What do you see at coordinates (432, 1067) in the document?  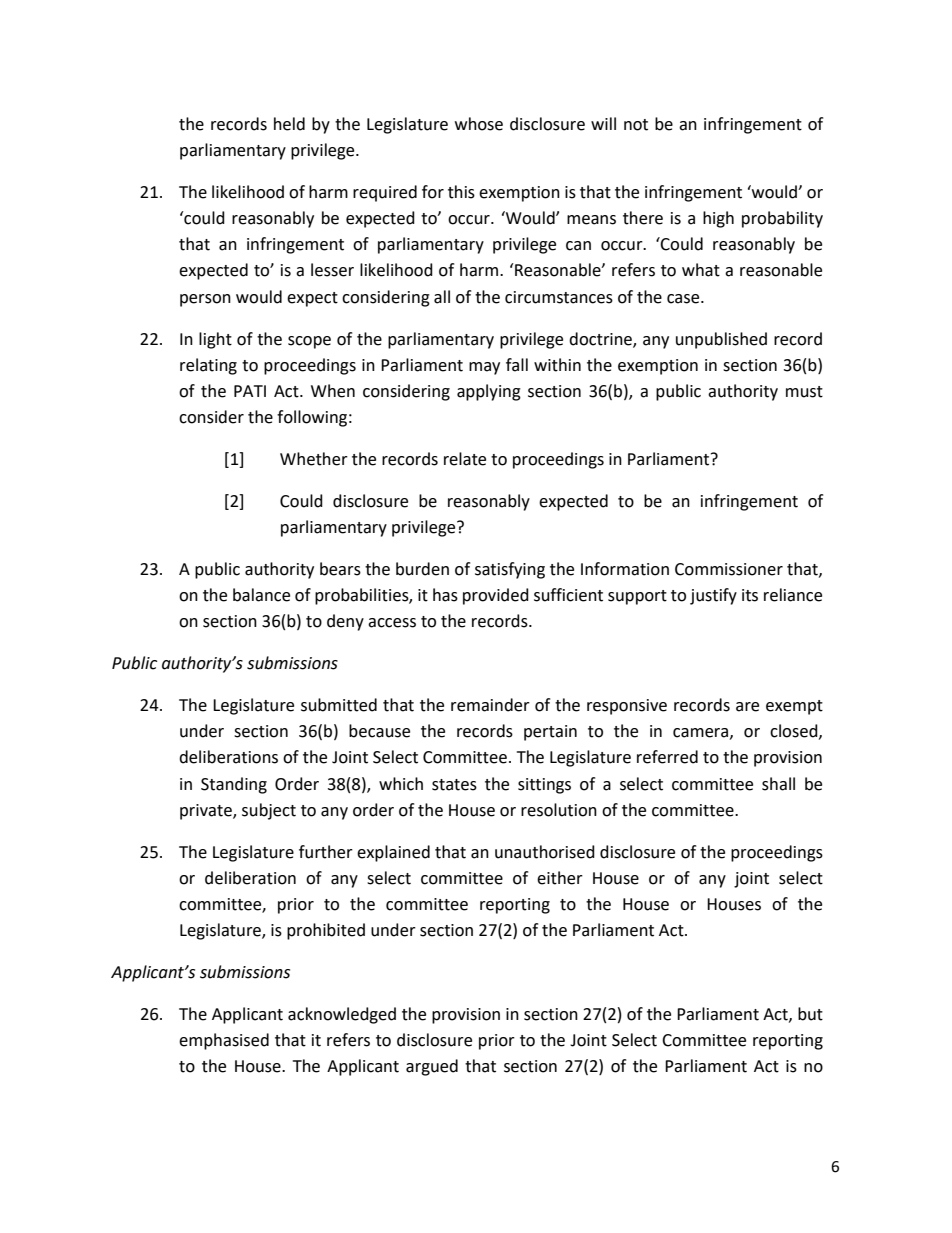 I see `argued` at bounding box center [432, 1067].
